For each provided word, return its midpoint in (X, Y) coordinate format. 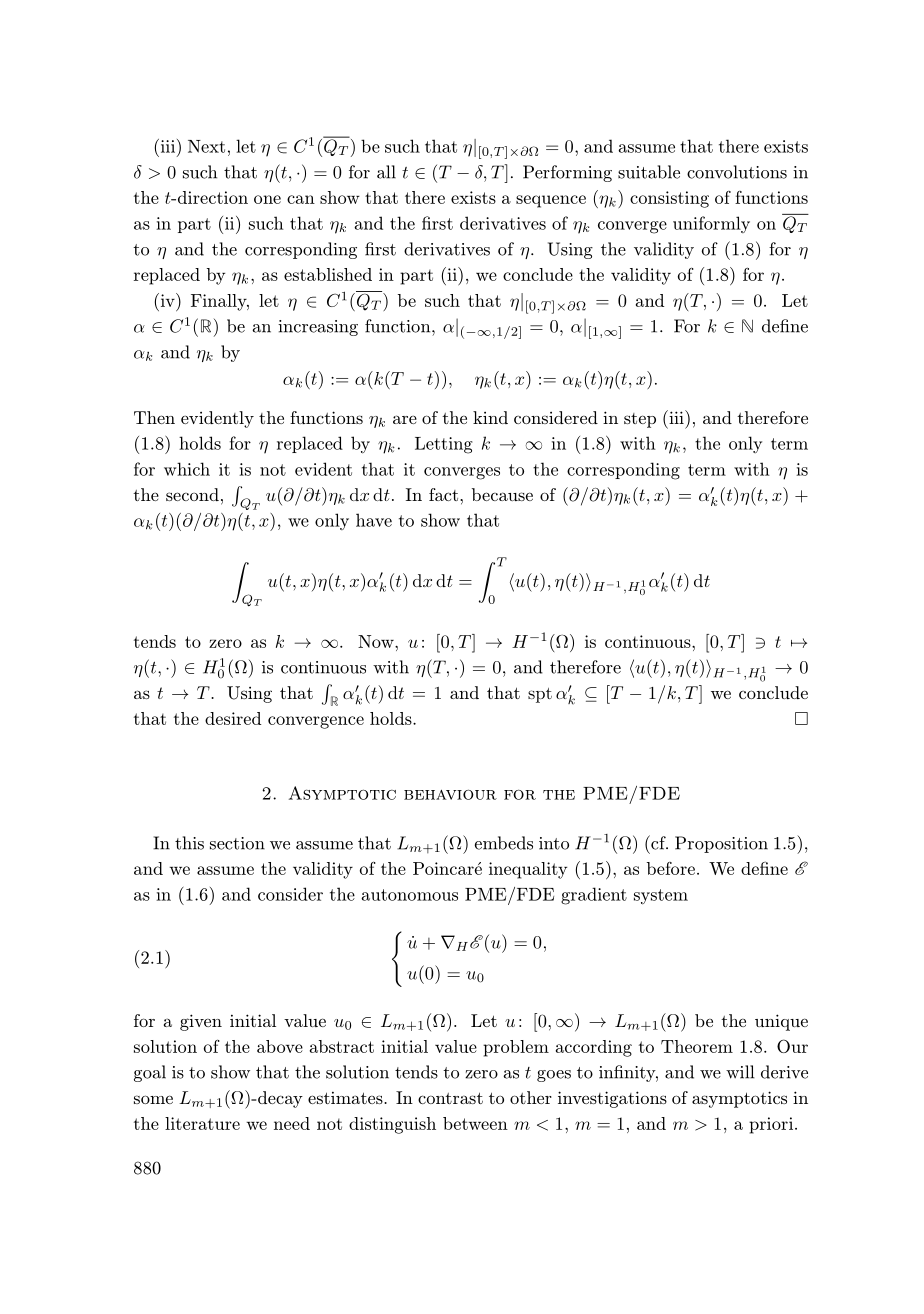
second (192, 494)
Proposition (721, 844)
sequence (551, 201)
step (640, 420)
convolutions (737, 172)
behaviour (450, 794)
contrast (450, 1098)
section (237, 843)
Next (206, 146)
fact (445, 494)
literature (202, 1123)
